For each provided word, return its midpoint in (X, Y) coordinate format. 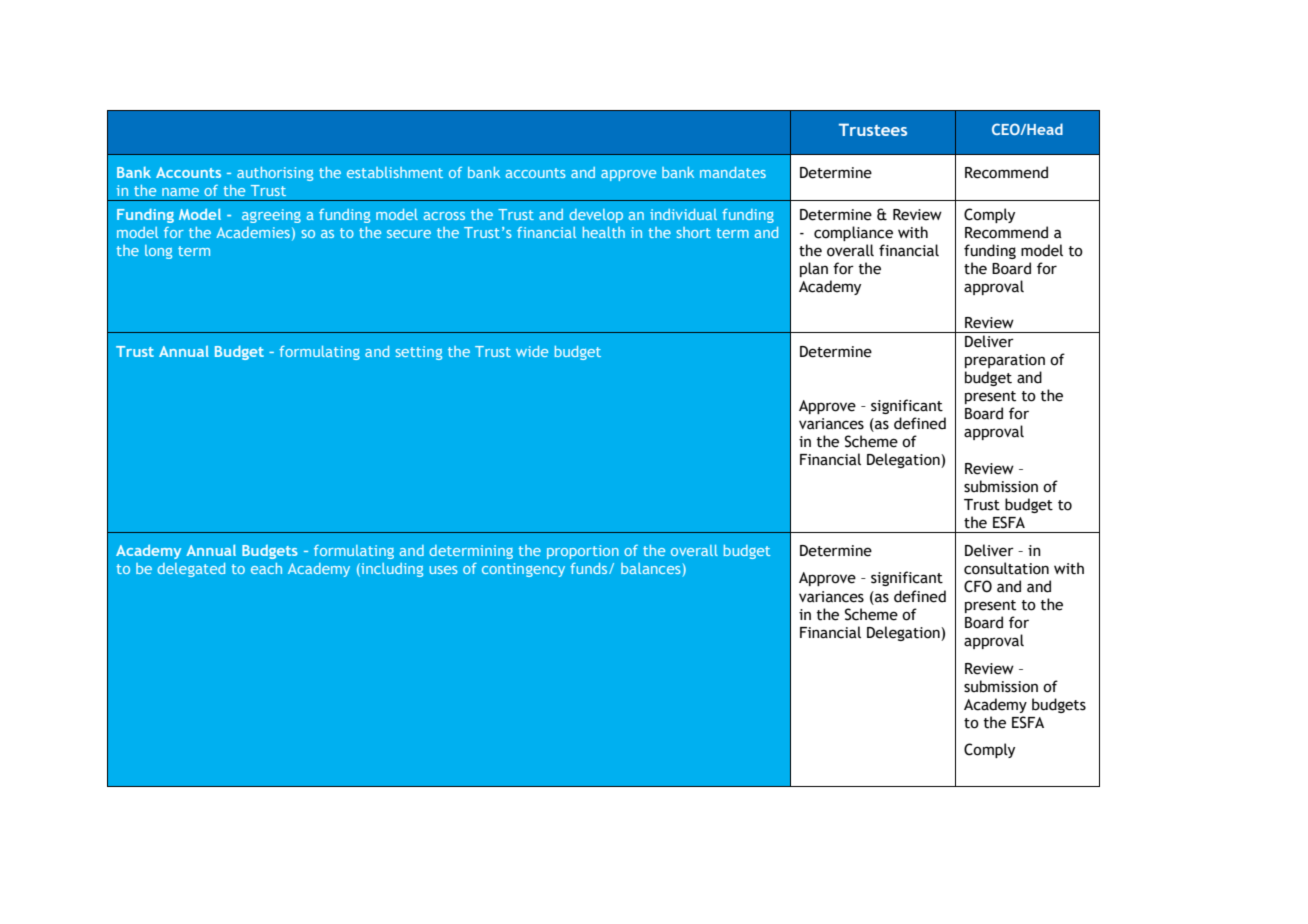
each (266, 568)
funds (590, 568)
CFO (978, 586)
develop (596, 216)
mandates (733, 172)
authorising (275, 174)
